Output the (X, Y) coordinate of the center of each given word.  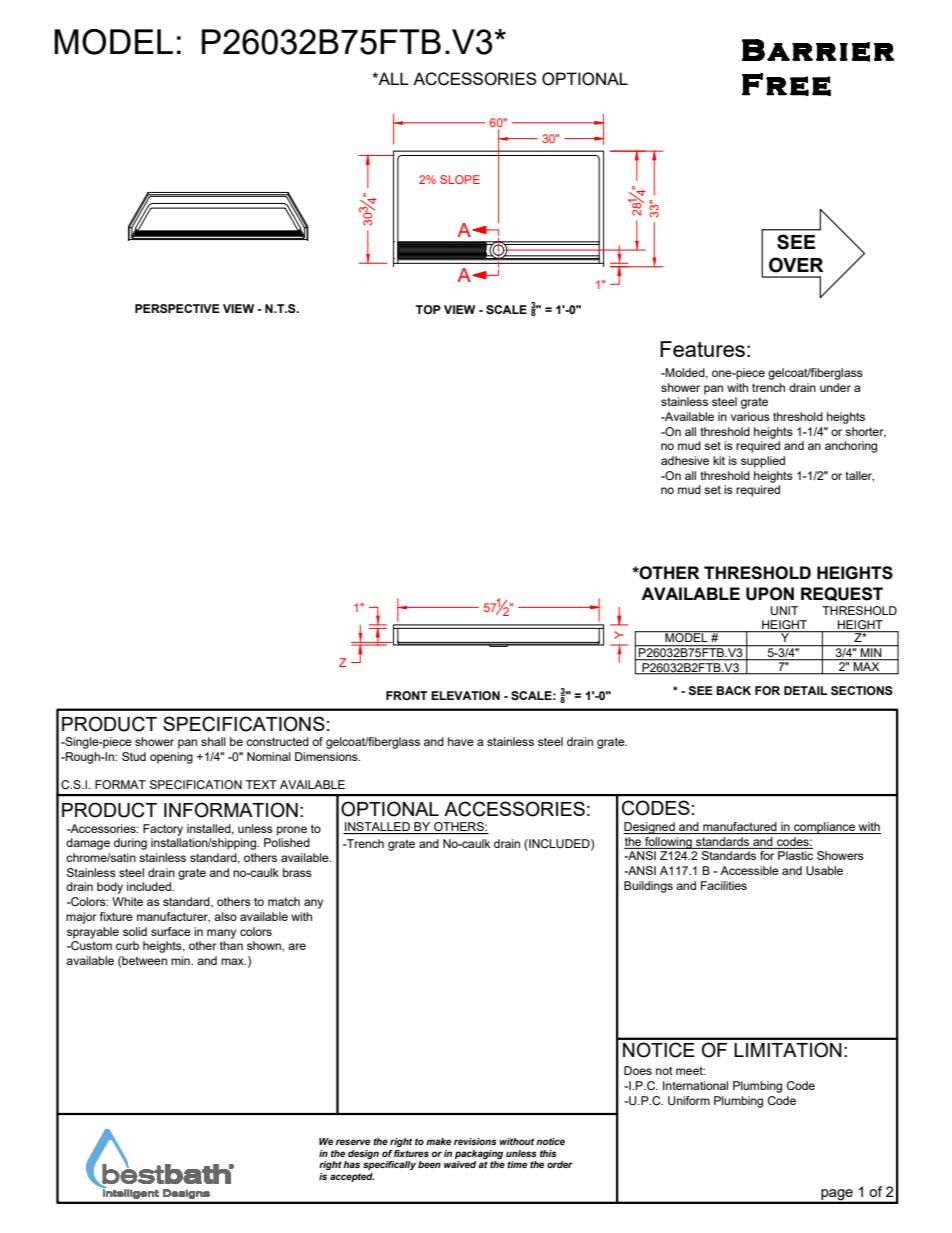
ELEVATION (465, 695)
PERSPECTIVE (177, 308)
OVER (796, 265)
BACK (733, 690)
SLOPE (460, 179)
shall (213, 741)
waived (460, 1164)
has (351, 1164)
